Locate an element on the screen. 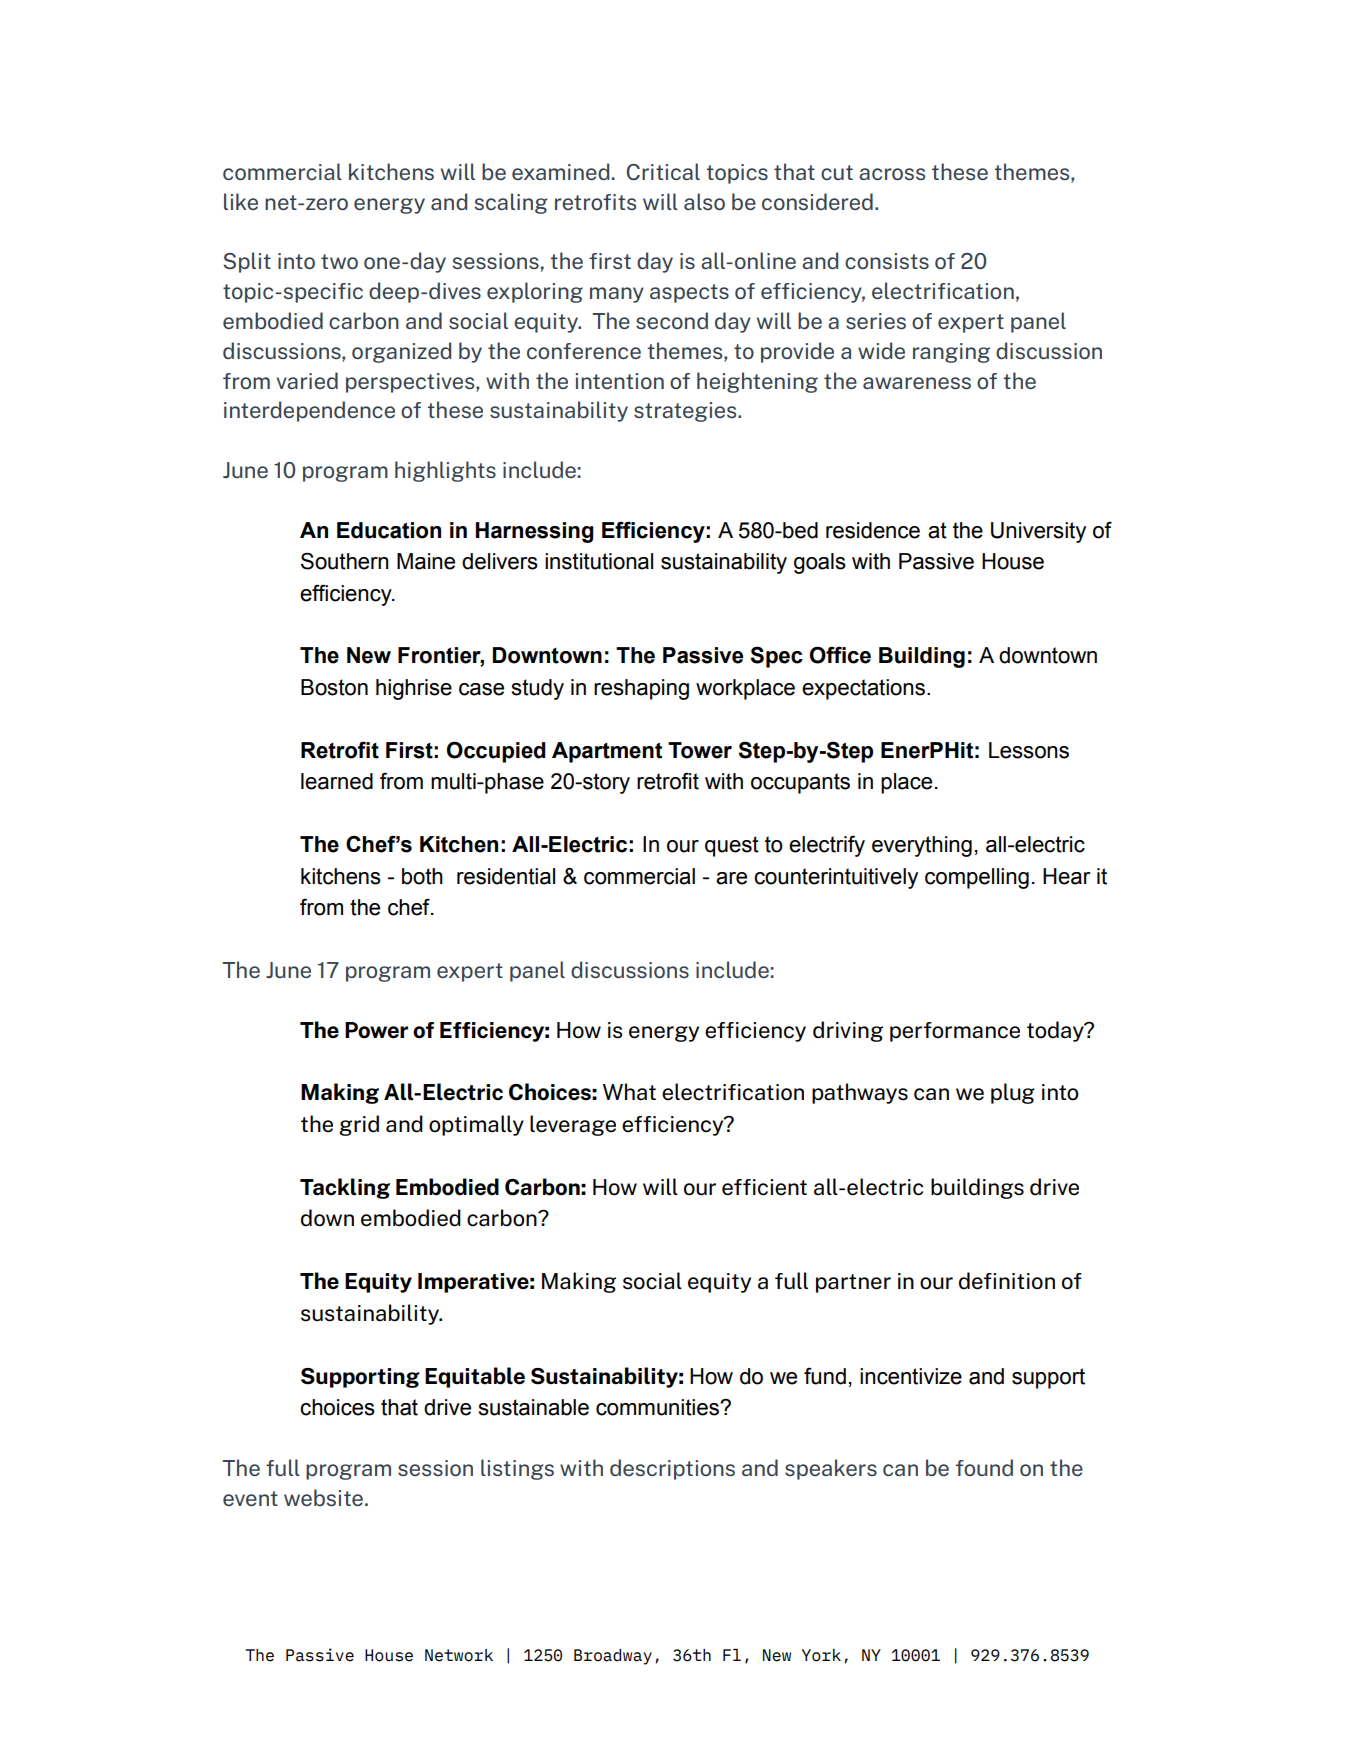 Image resolution: width=1351 pixels, height=1748 pixels. Network is located at coordinates (459, 1655).
